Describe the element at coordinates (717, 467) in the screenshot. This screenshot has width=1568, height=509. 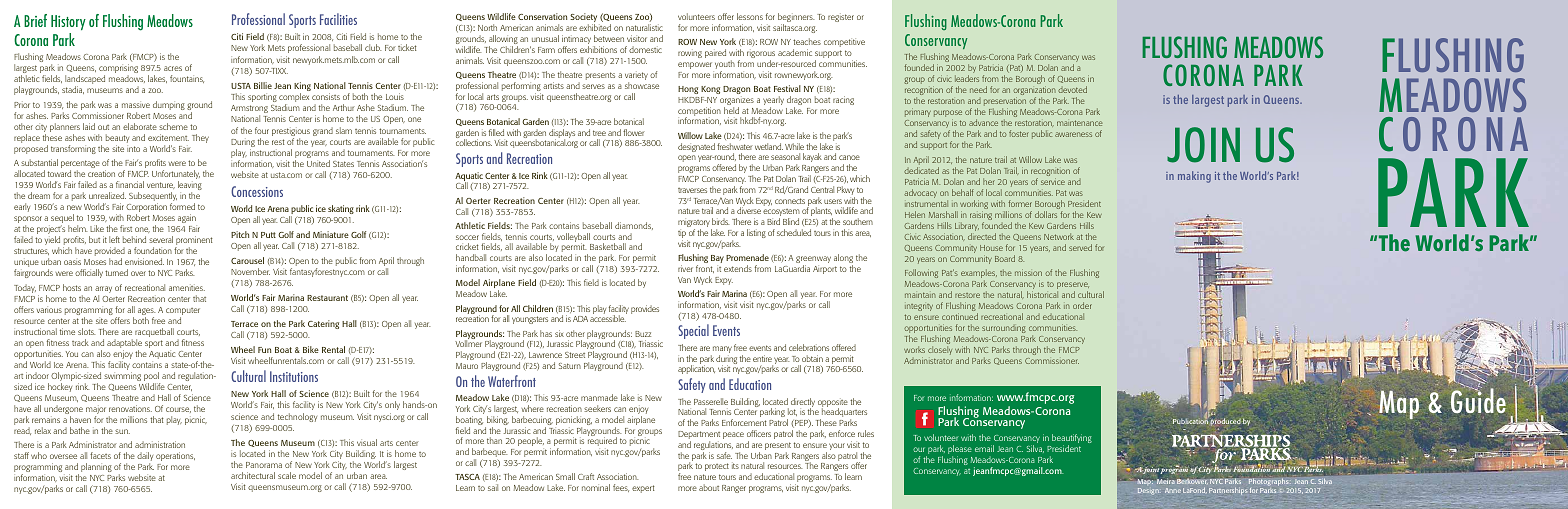
I see `protect` at that location.
